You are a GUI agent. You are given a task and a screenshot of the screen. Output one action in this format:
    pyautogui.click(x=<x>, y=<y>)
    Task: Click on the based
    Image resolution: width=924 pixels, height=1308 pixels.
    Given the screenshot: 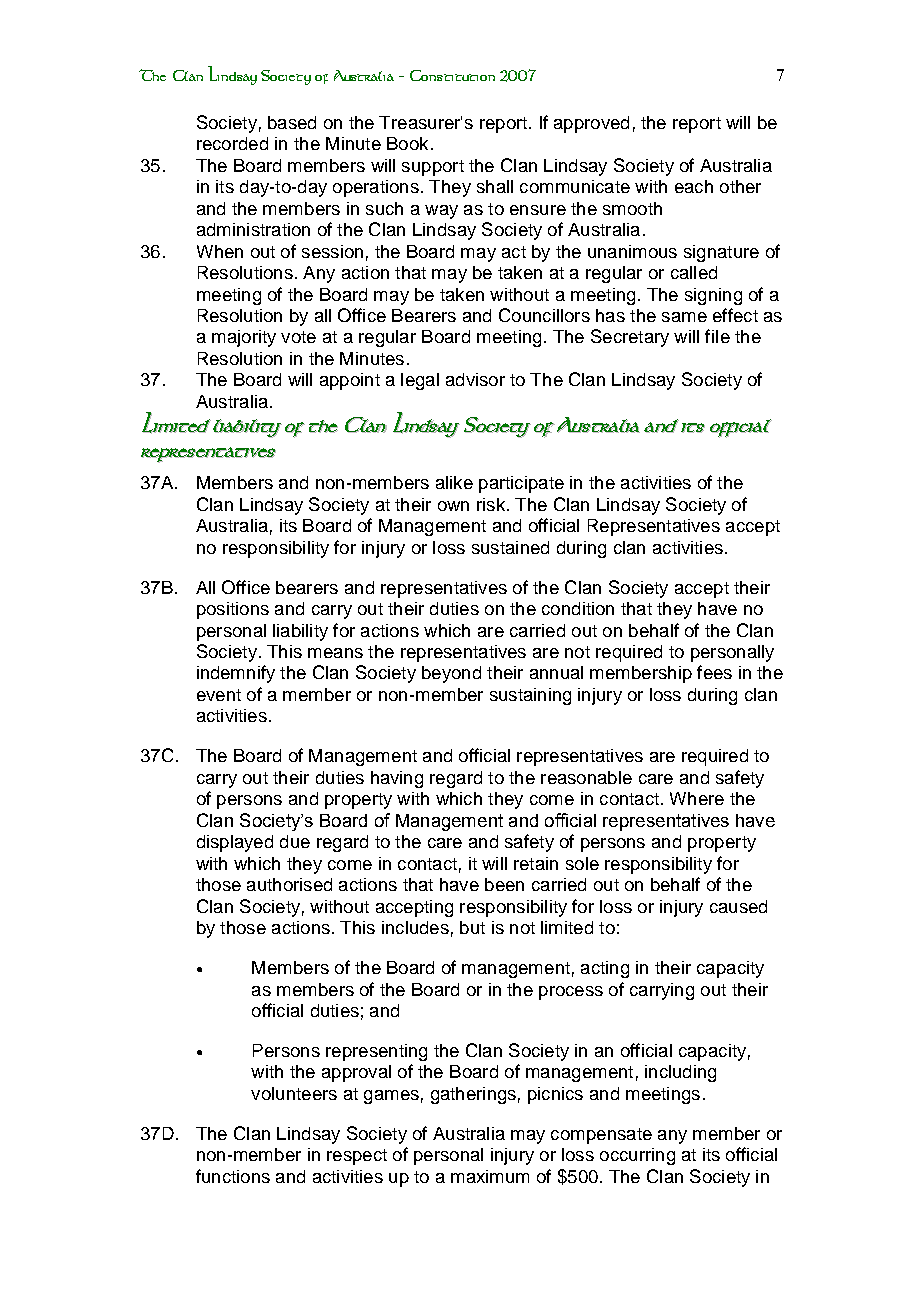 What is the action you would take?
    pyautogui.click(x=292, y=122)
